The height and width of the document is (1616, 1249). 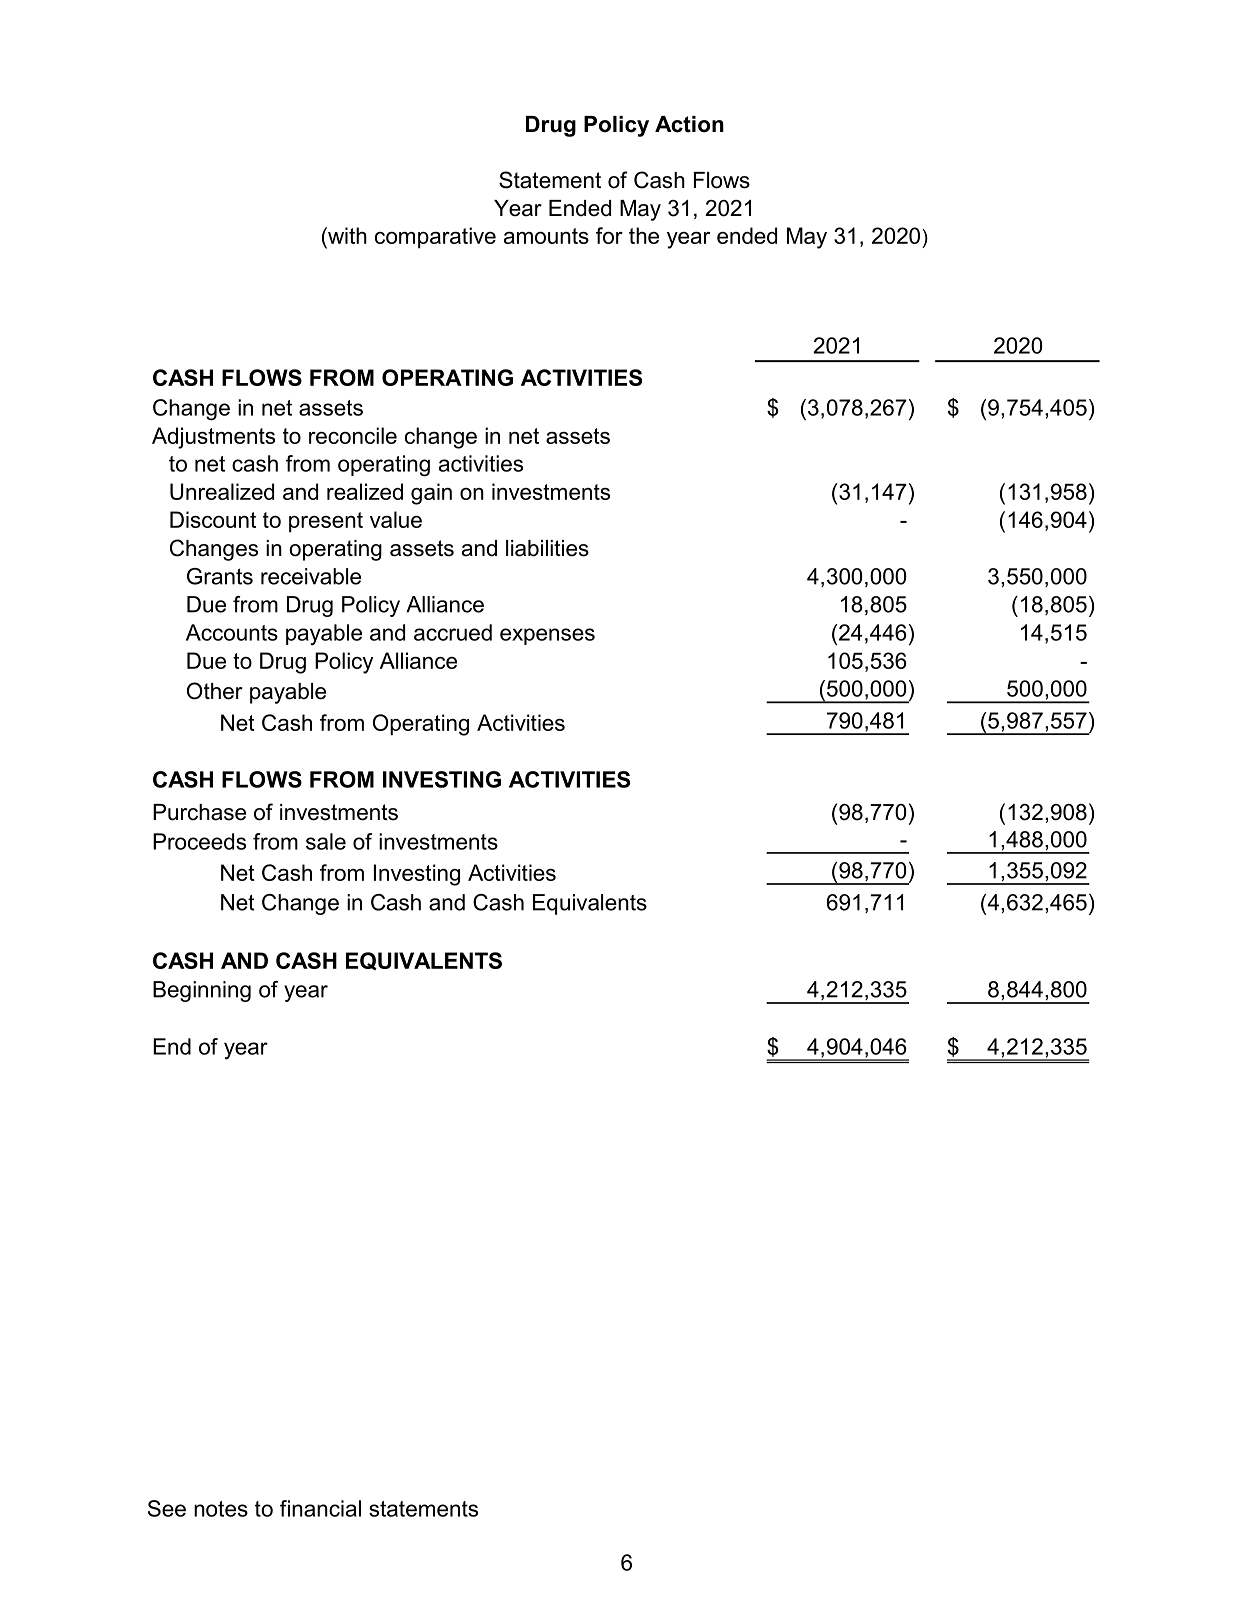 I want to click on for, so click(x=609, y=235).
